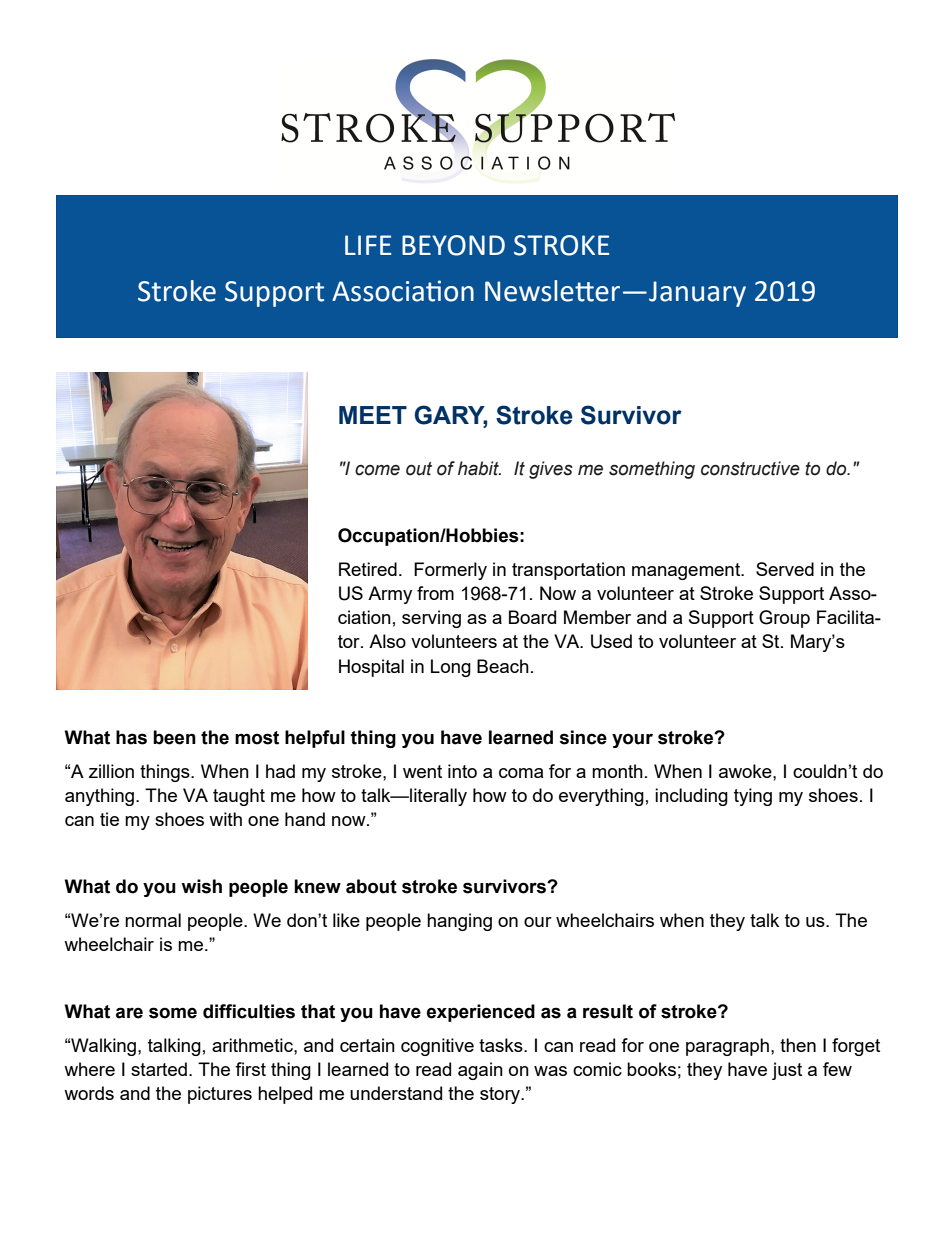 The height and width of the document is (1233, 952). I want to click on been, so click(174, 737).
